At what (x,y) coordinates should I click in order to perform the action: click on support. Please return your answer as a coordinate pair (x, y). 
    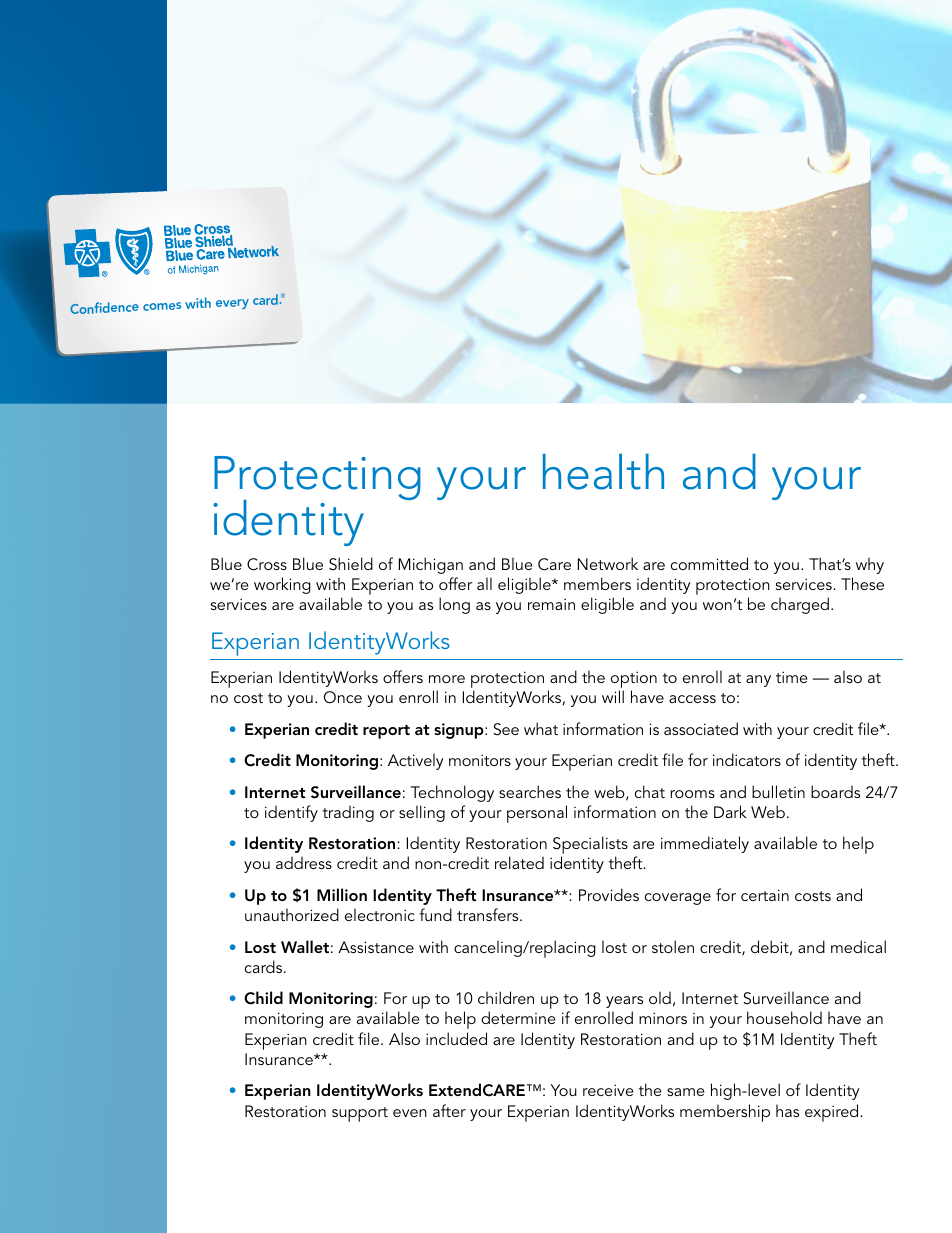
    Looking at the image, I should click on (360, 1114).
